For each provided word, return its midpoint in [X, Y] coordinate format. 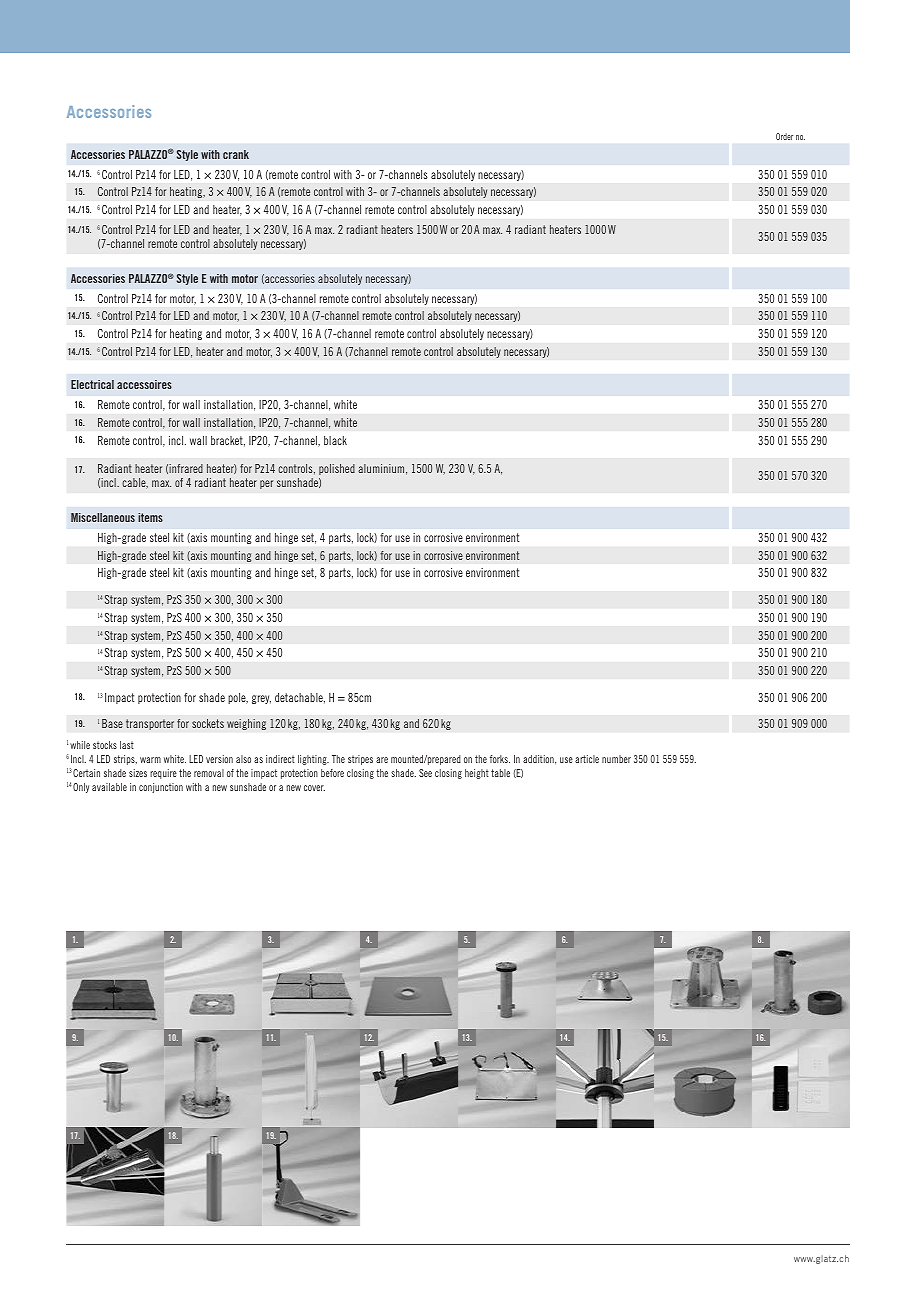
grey [261, 699]
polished [337, 469]
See [425, 773]
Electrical [92, 384]
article [587, 759]
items [150, 517]
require [163, 774]
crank [236, 154]
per [266, 484]
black [335, 440]
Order [784, 136]
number [616, 759]
